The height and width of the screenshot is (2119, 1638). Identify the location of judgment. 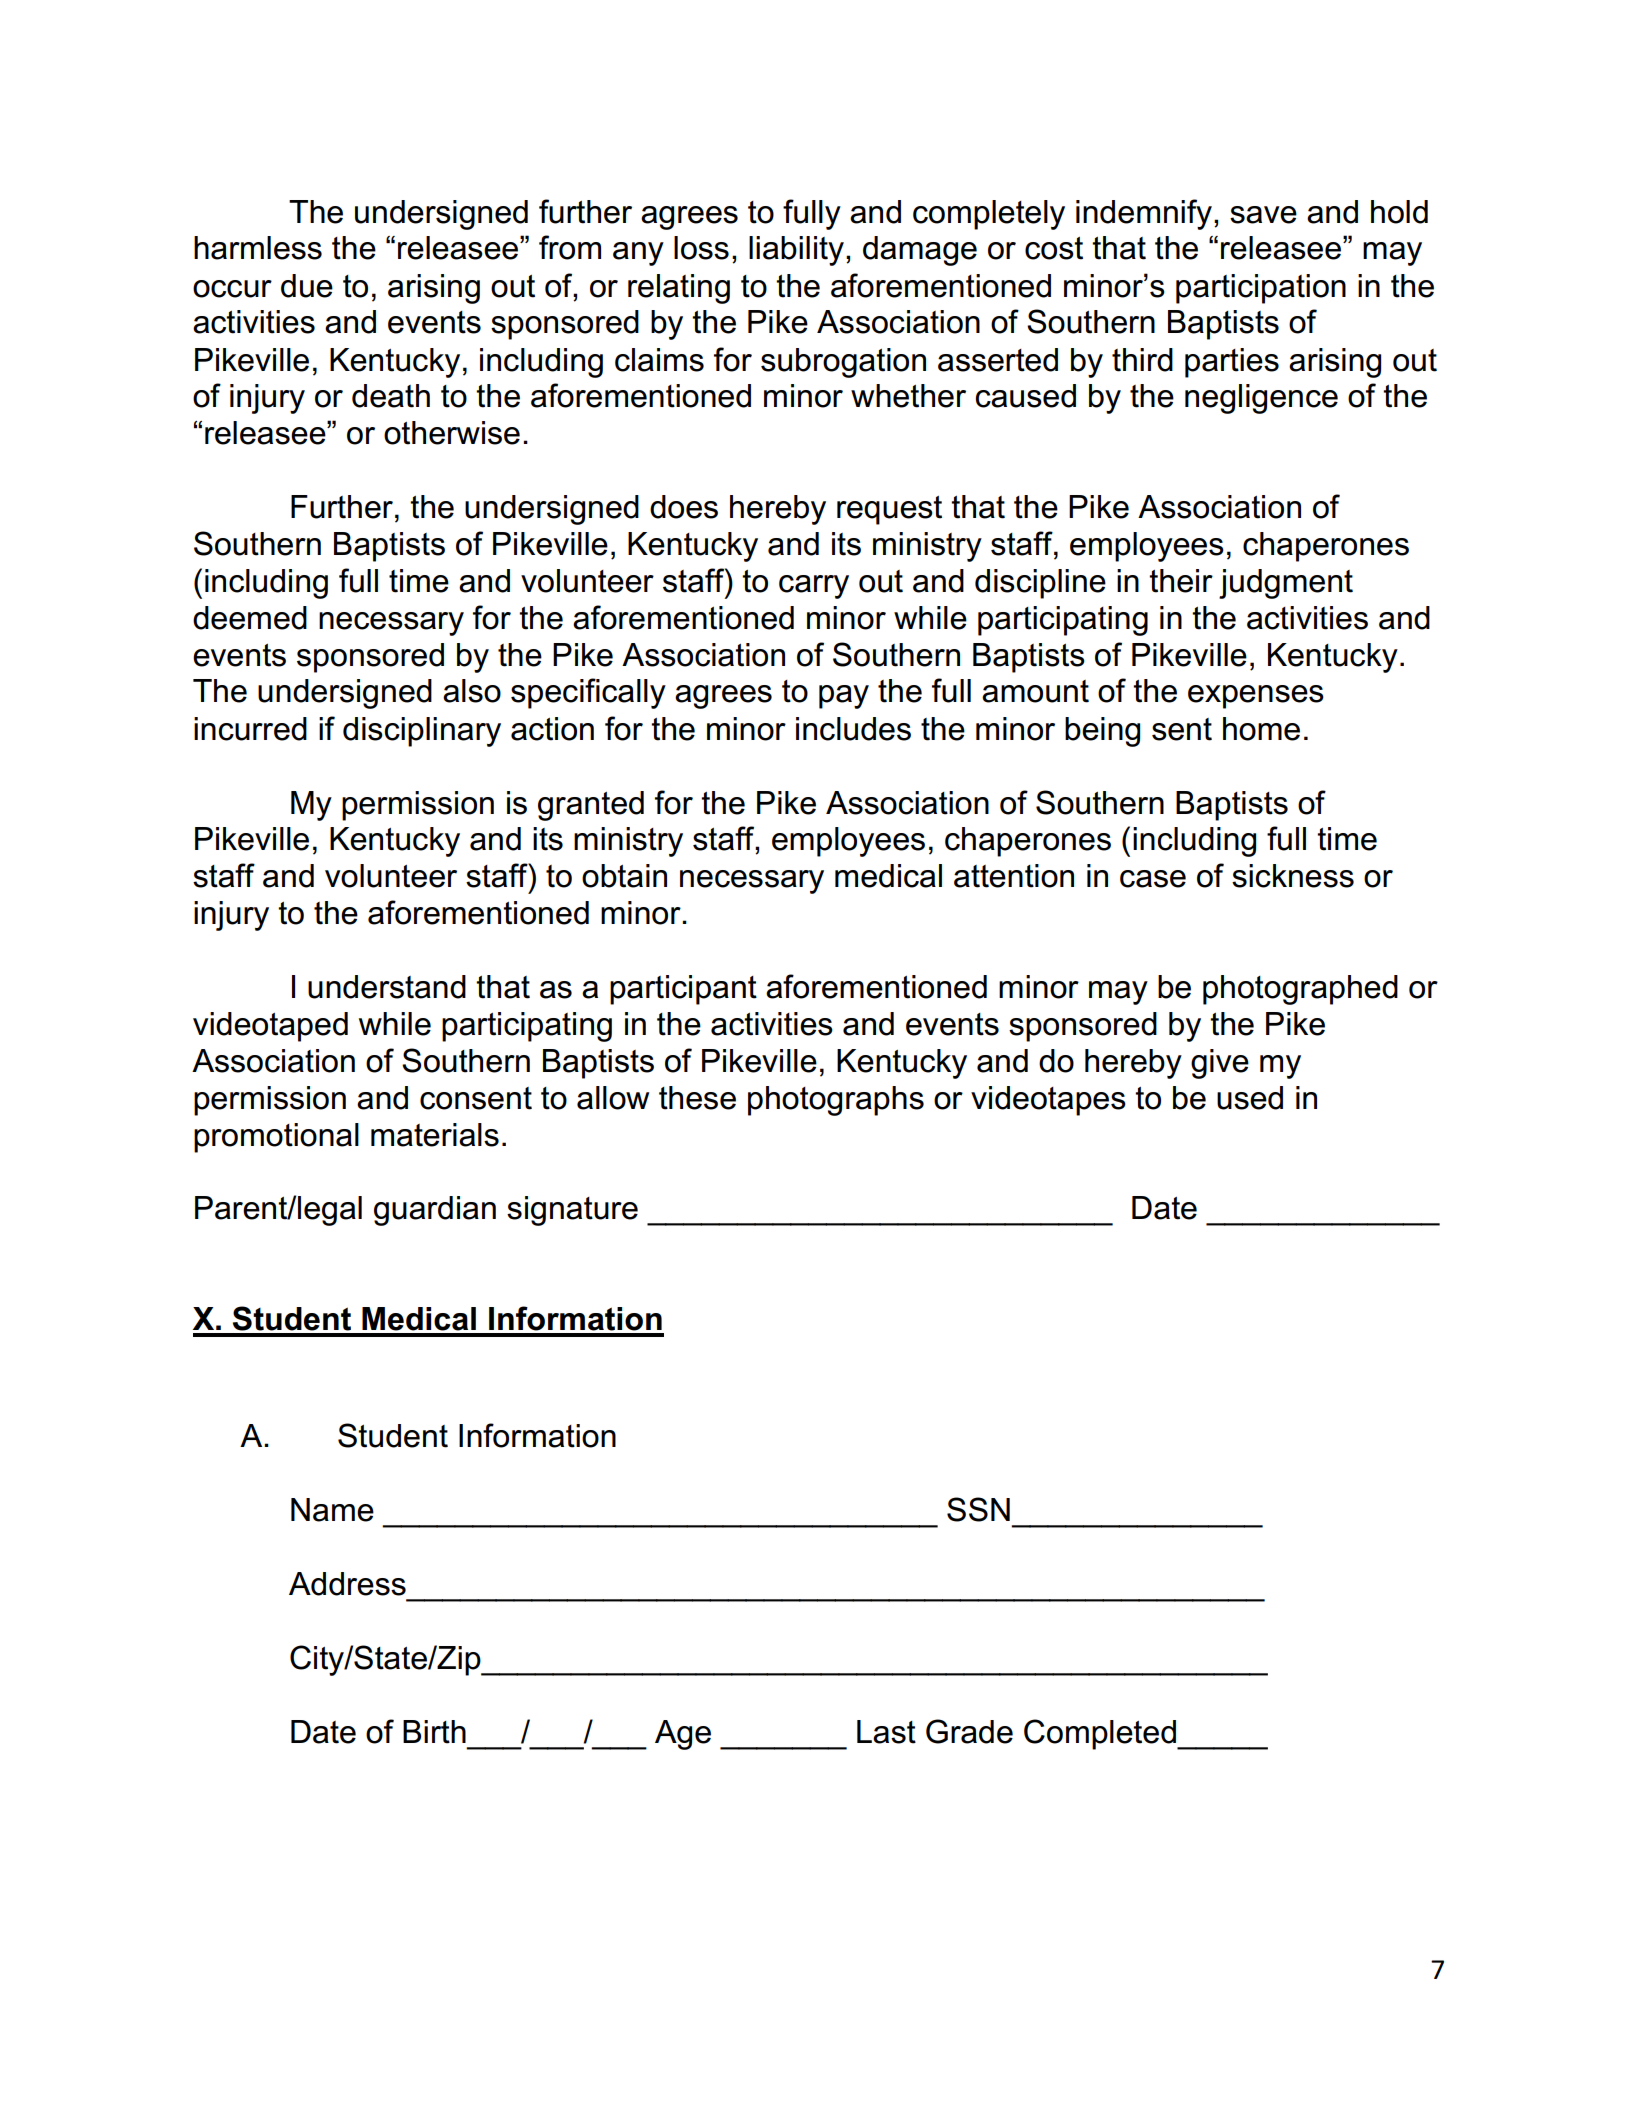
(1286, 584).
